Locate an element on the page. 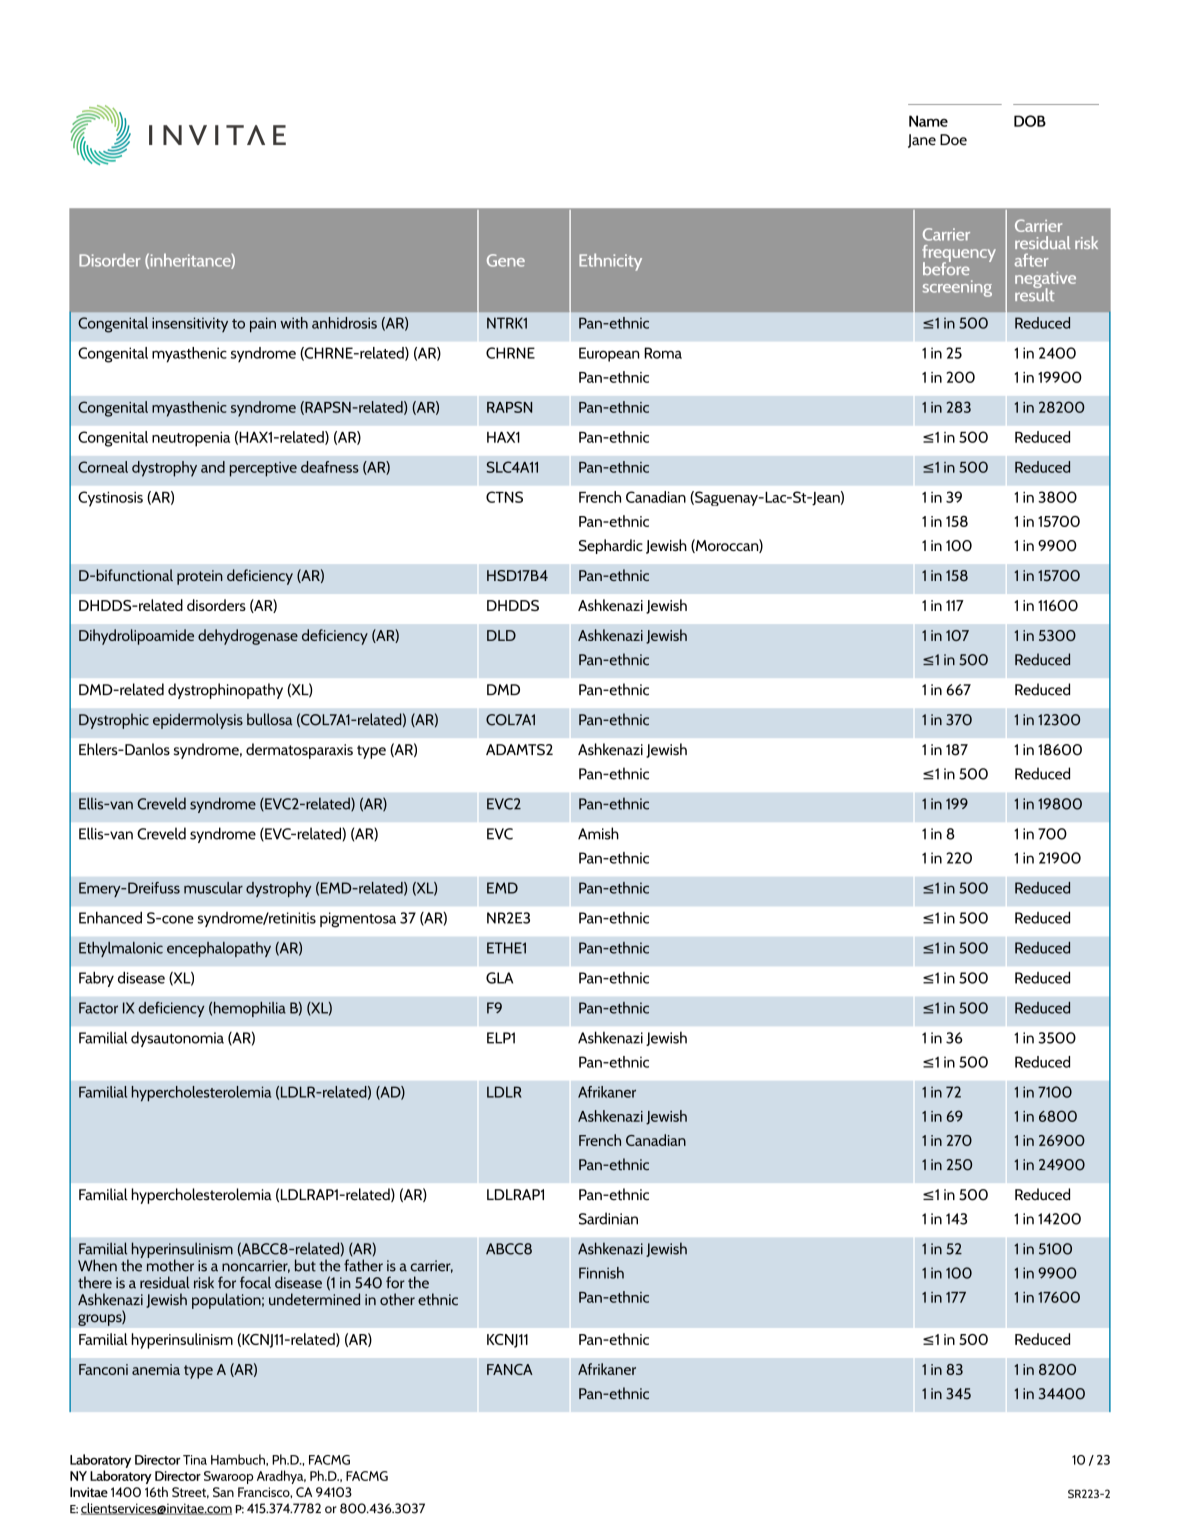  but is located at coordinates (305, 1265).
